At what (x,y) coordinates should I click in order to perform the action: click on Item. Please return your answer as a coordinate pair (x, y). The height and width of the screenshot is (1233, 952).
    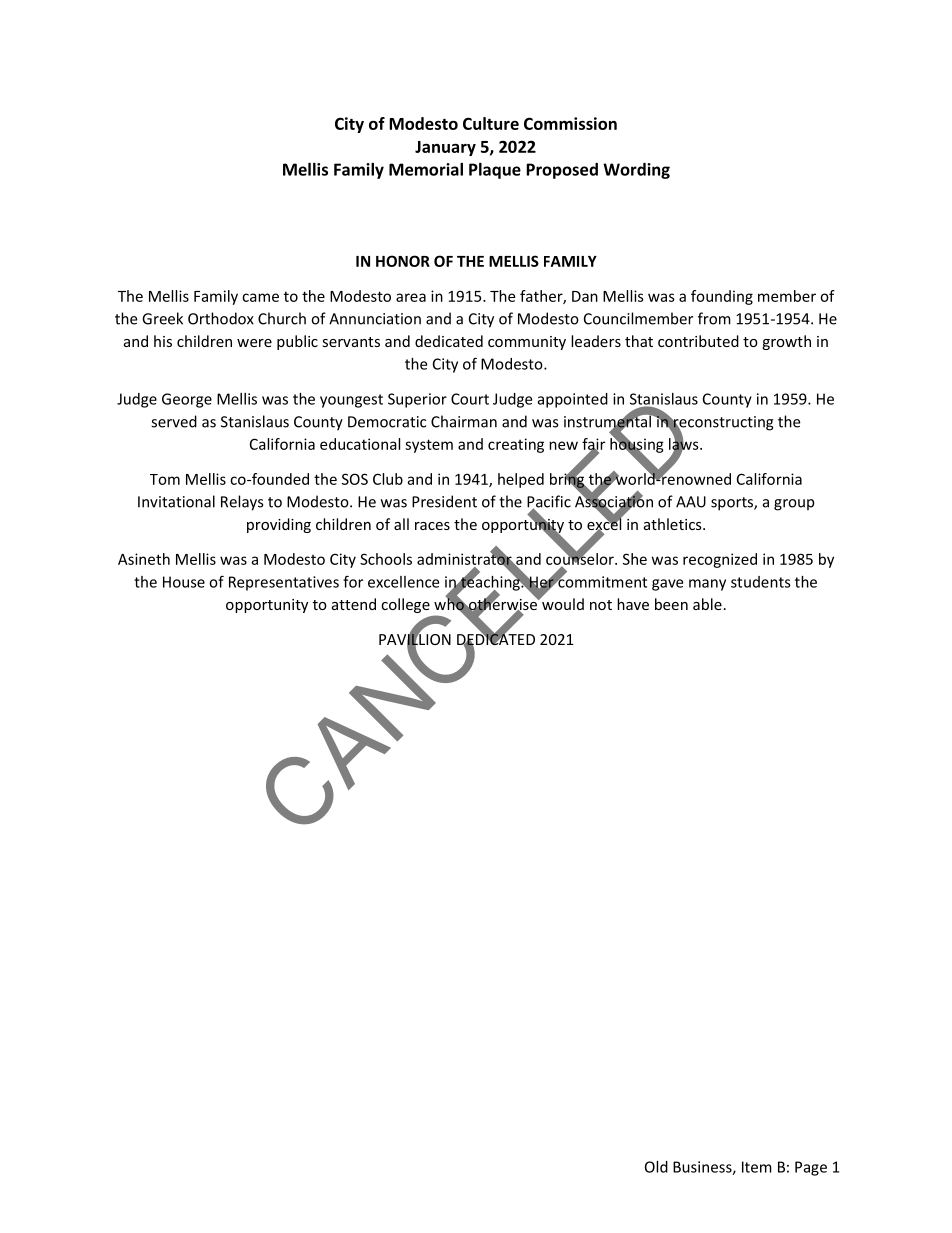
    Looking at the image, I should click on (757, 1167).
